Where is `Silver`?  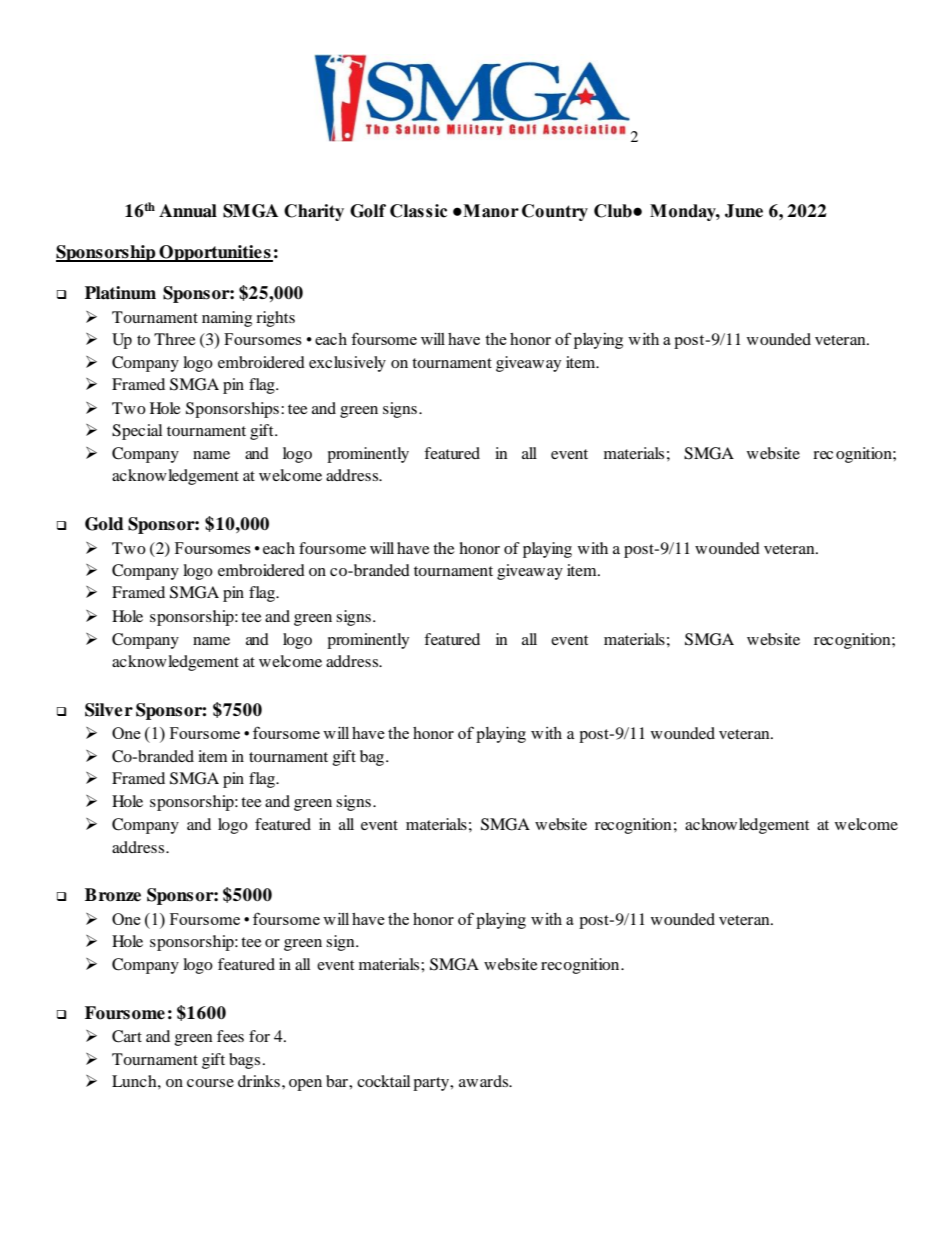 Silver is located at coordinates (109, 710).
